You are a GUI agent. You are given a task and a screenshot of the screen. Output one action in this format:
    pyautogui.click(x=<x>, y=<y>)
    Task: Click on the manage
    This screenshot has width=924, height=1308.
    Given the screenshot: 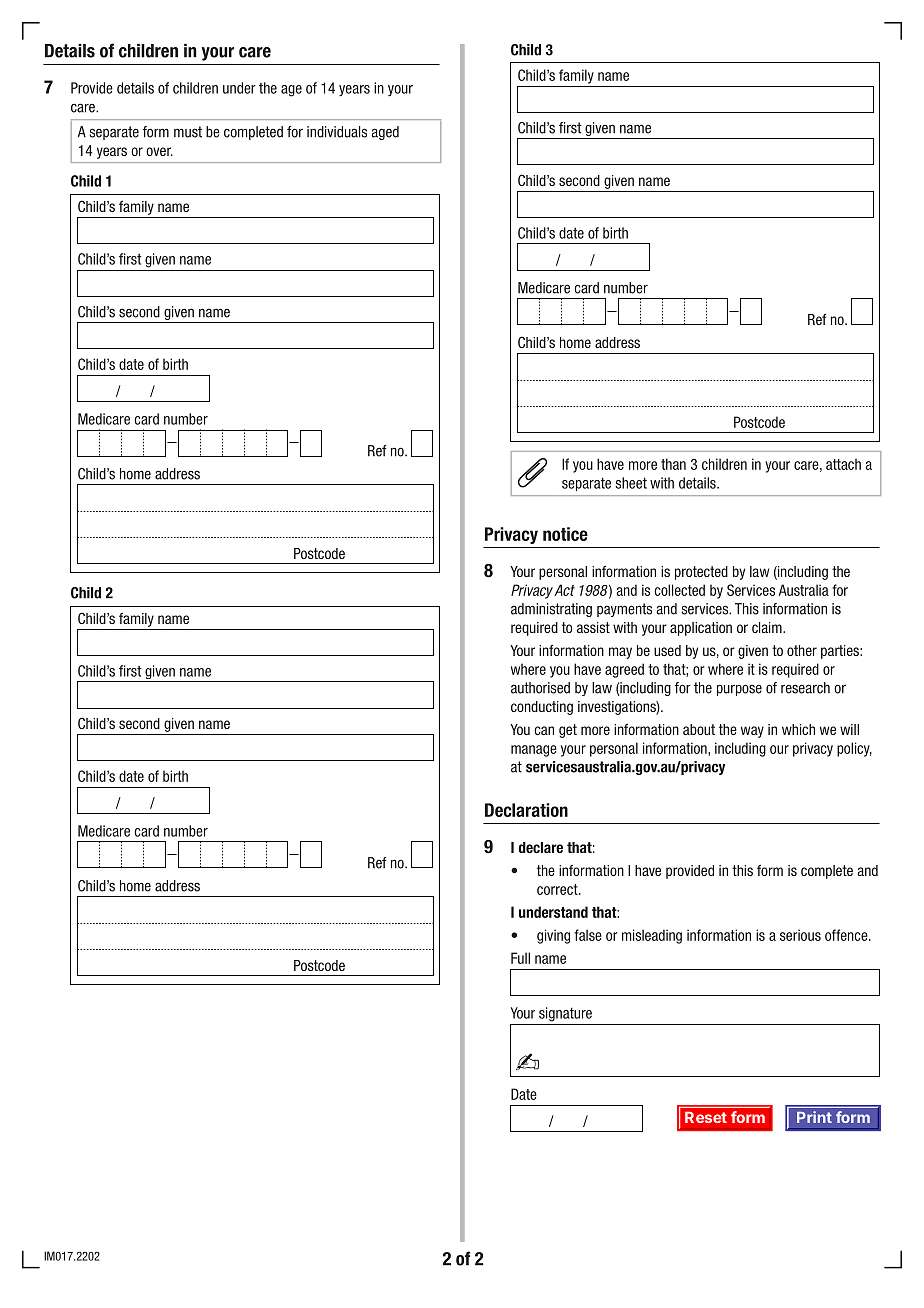 What is the action you would take?
    pyautogui.click(x=534, y=751)
